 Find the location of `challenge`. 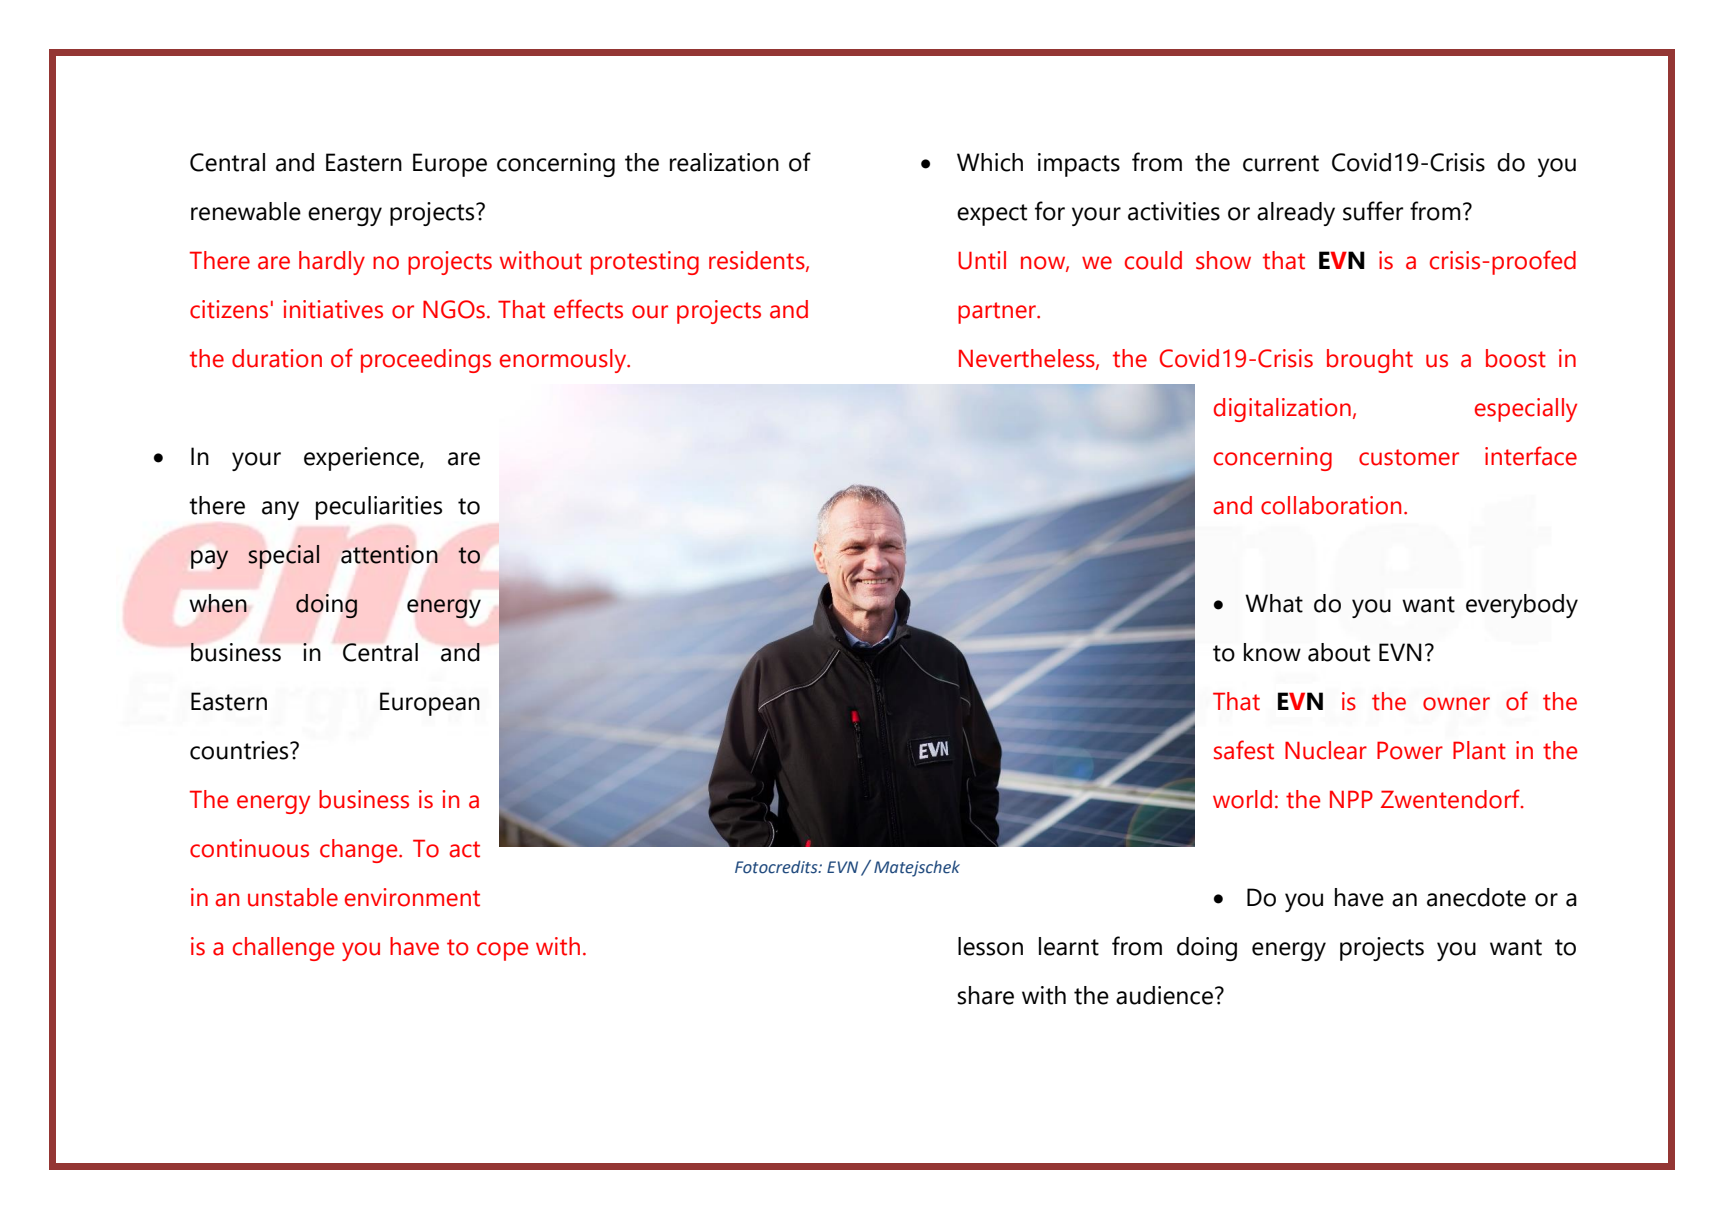

challenge is located at coordinates (283, 949).
